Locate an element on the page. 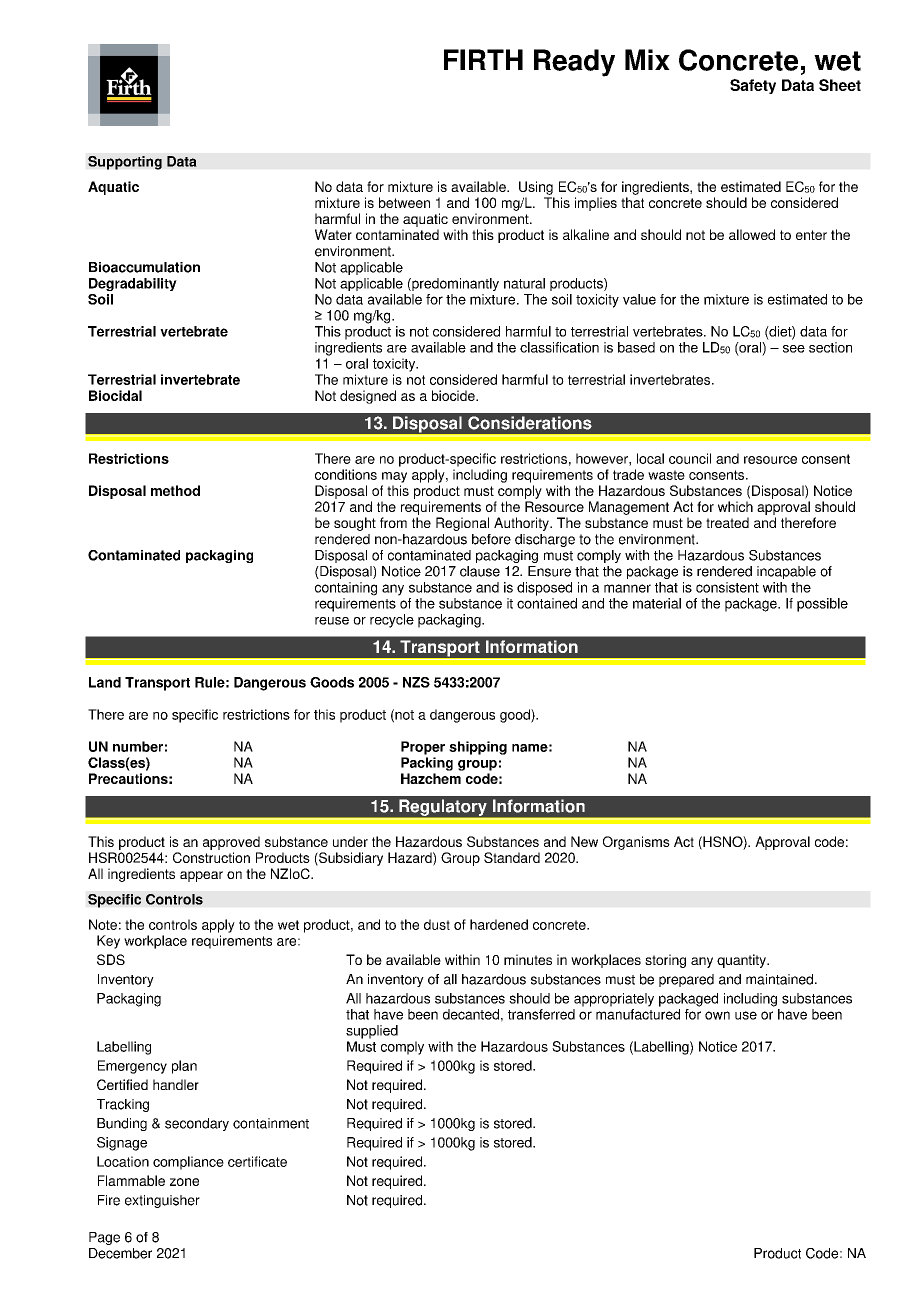  Land is located at coordinates (105, 682).
